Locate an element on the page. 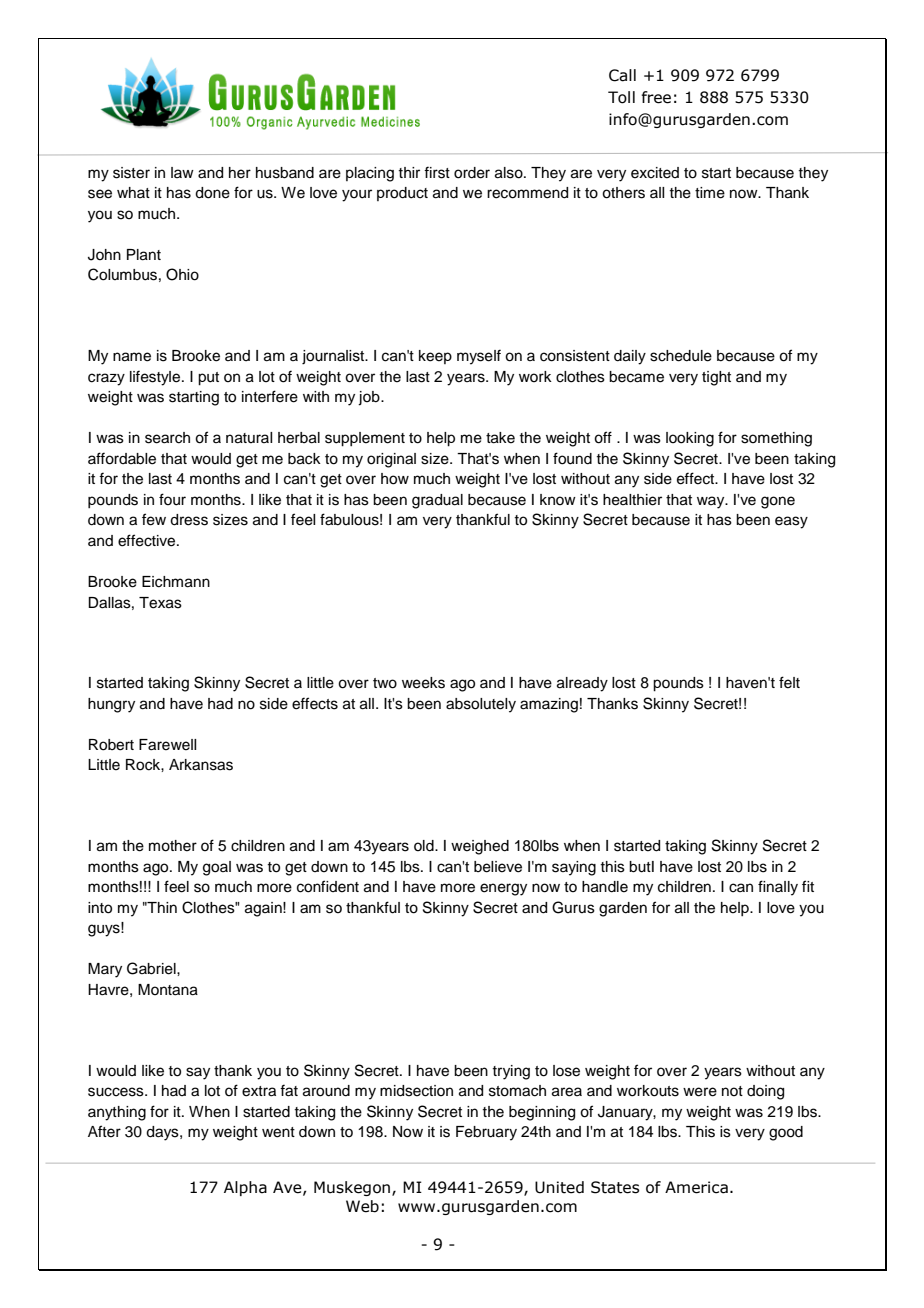 The width and height of the page is (924, 1308). America is located at coordinates (696, 1187).
